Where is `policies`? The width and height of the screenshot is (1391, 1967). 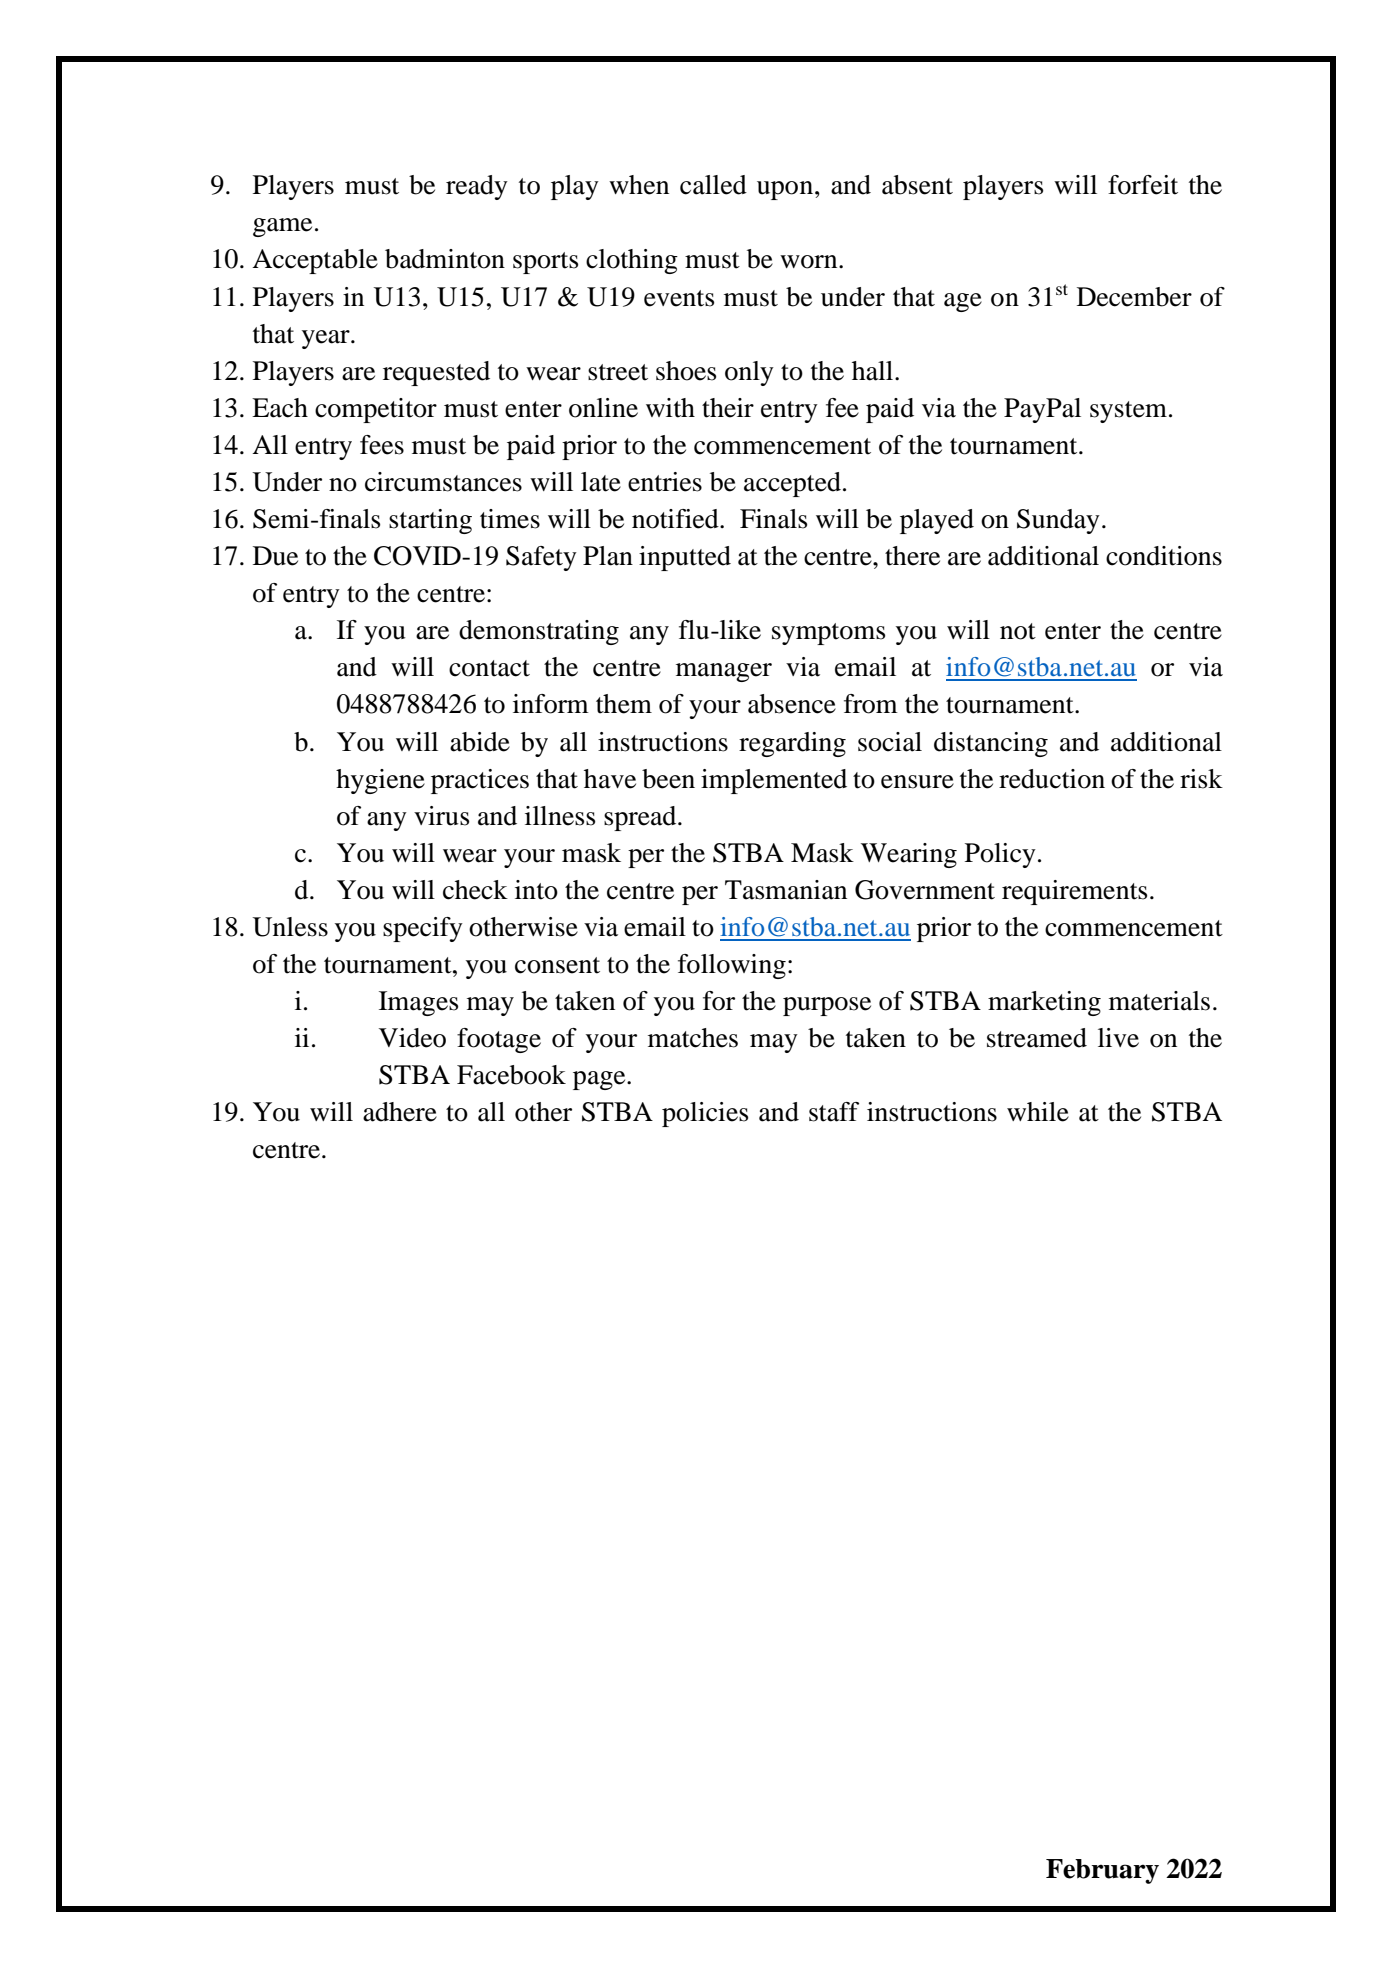 policies is located at coordinates (705, 1114).
